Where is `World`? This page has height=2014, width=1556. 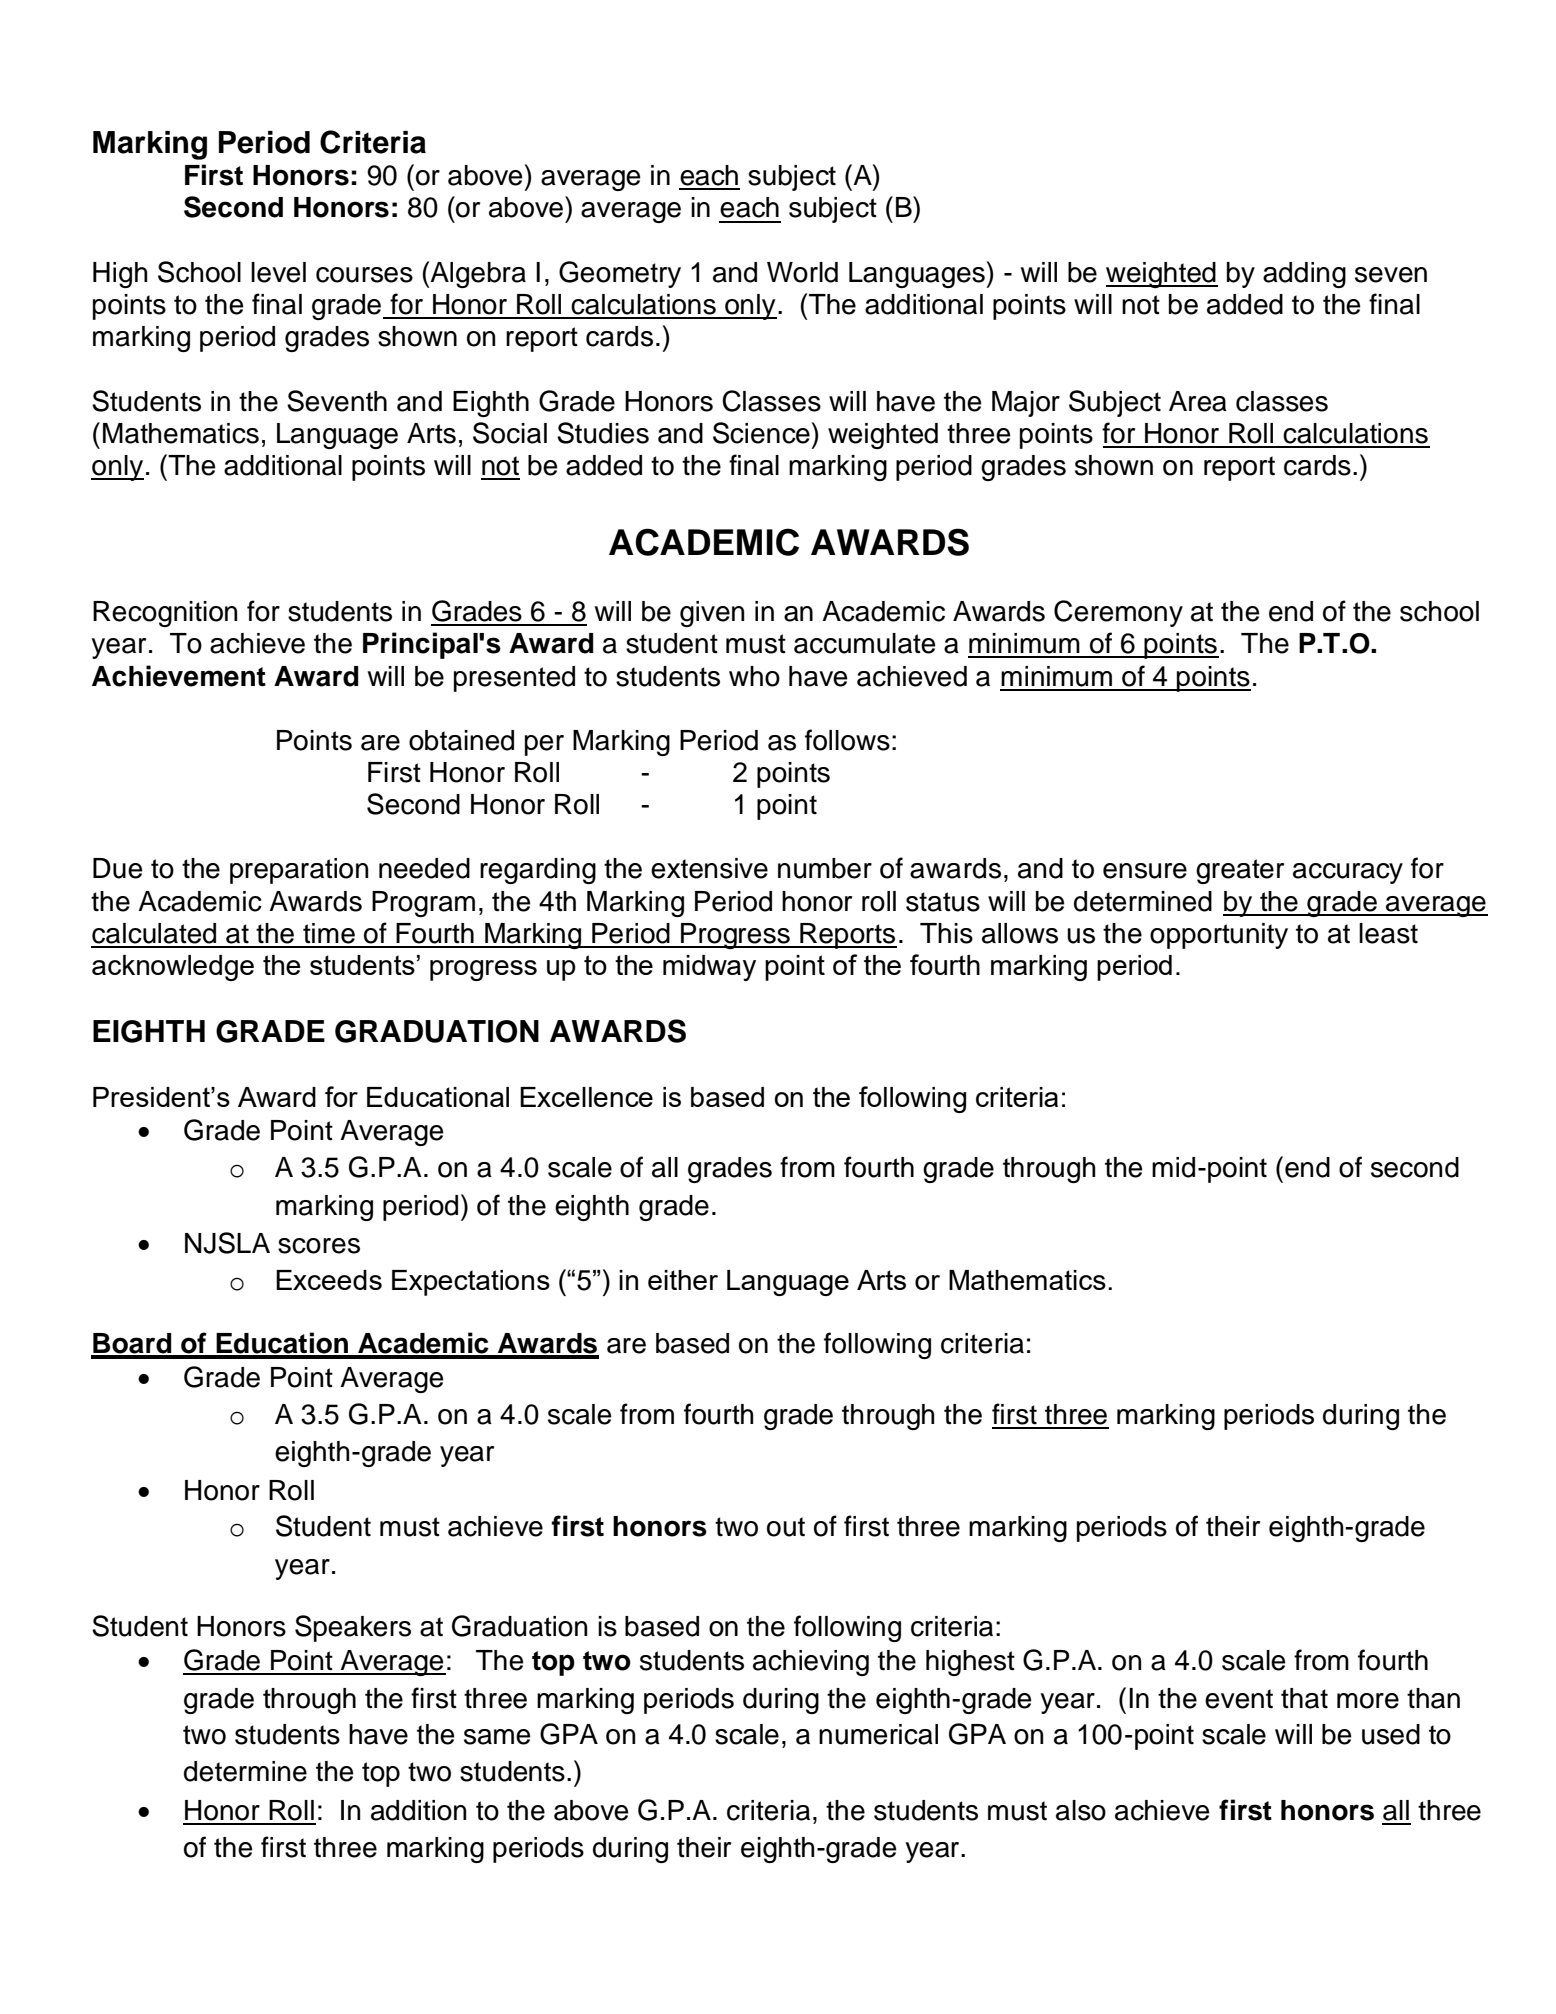 World is located at coordinates (802, 272).
